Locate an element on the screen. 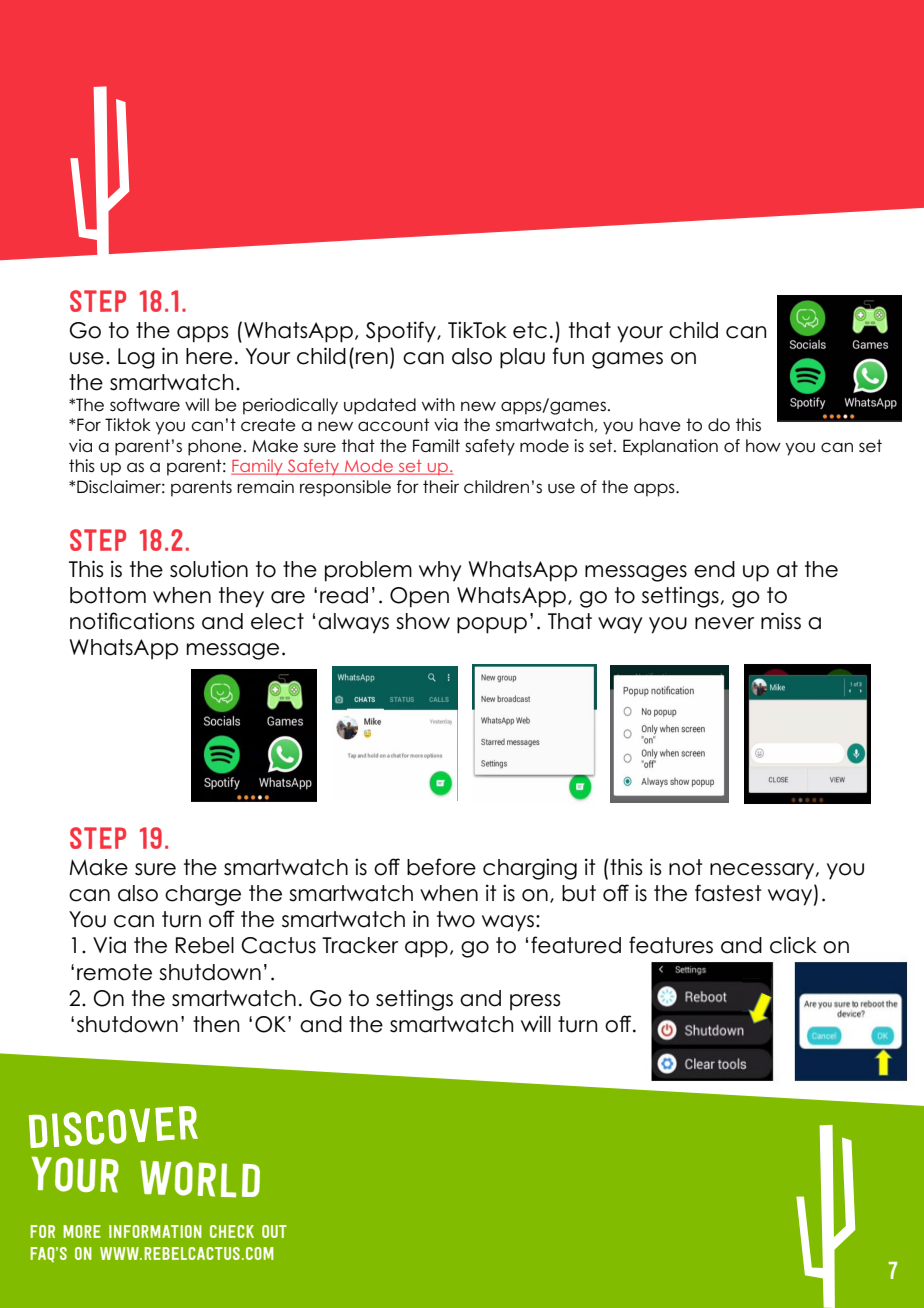  charge is located at coordinates (203, 895).
